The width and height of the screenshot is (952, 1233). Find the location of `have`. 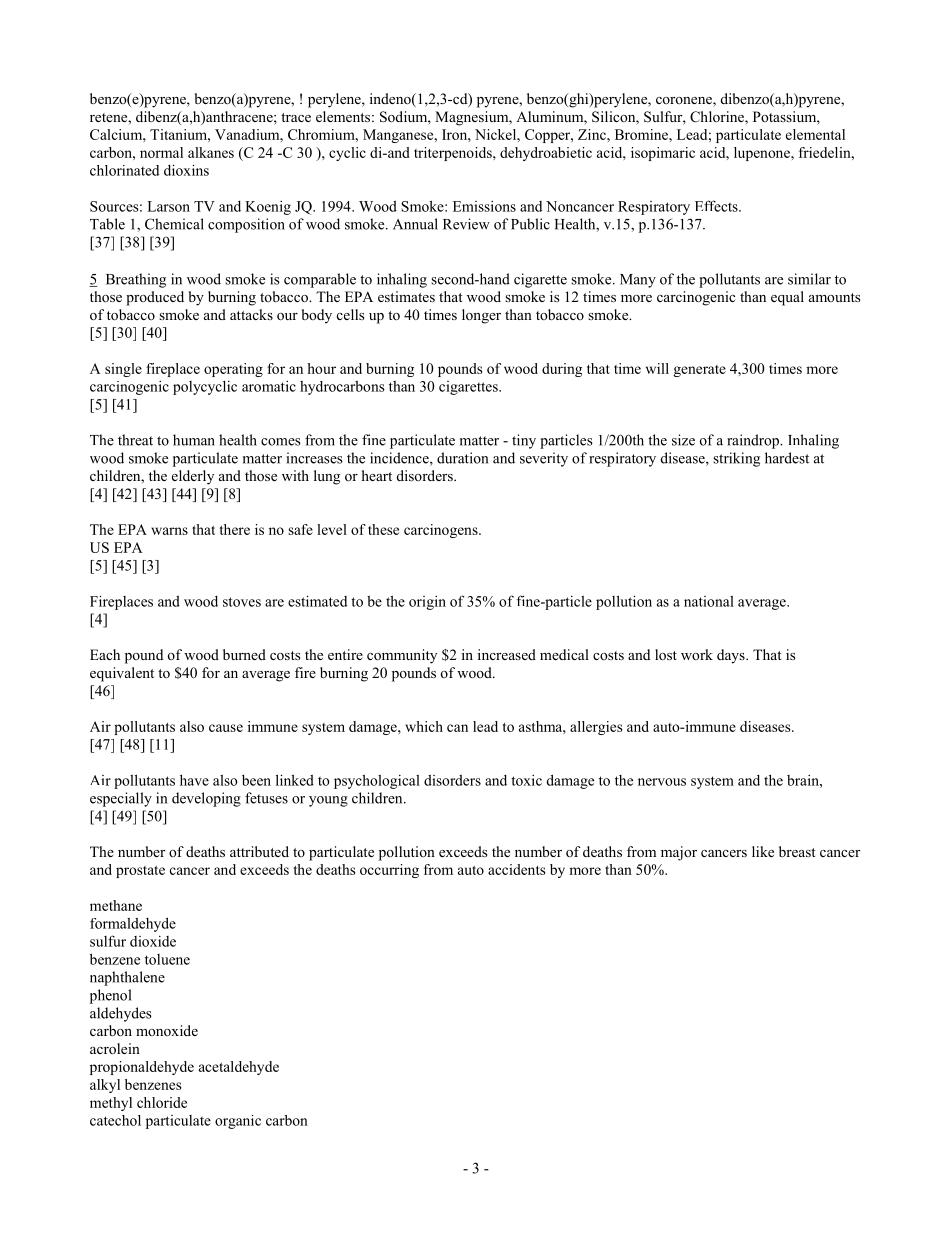

have is located at coordinates (194, 780).
